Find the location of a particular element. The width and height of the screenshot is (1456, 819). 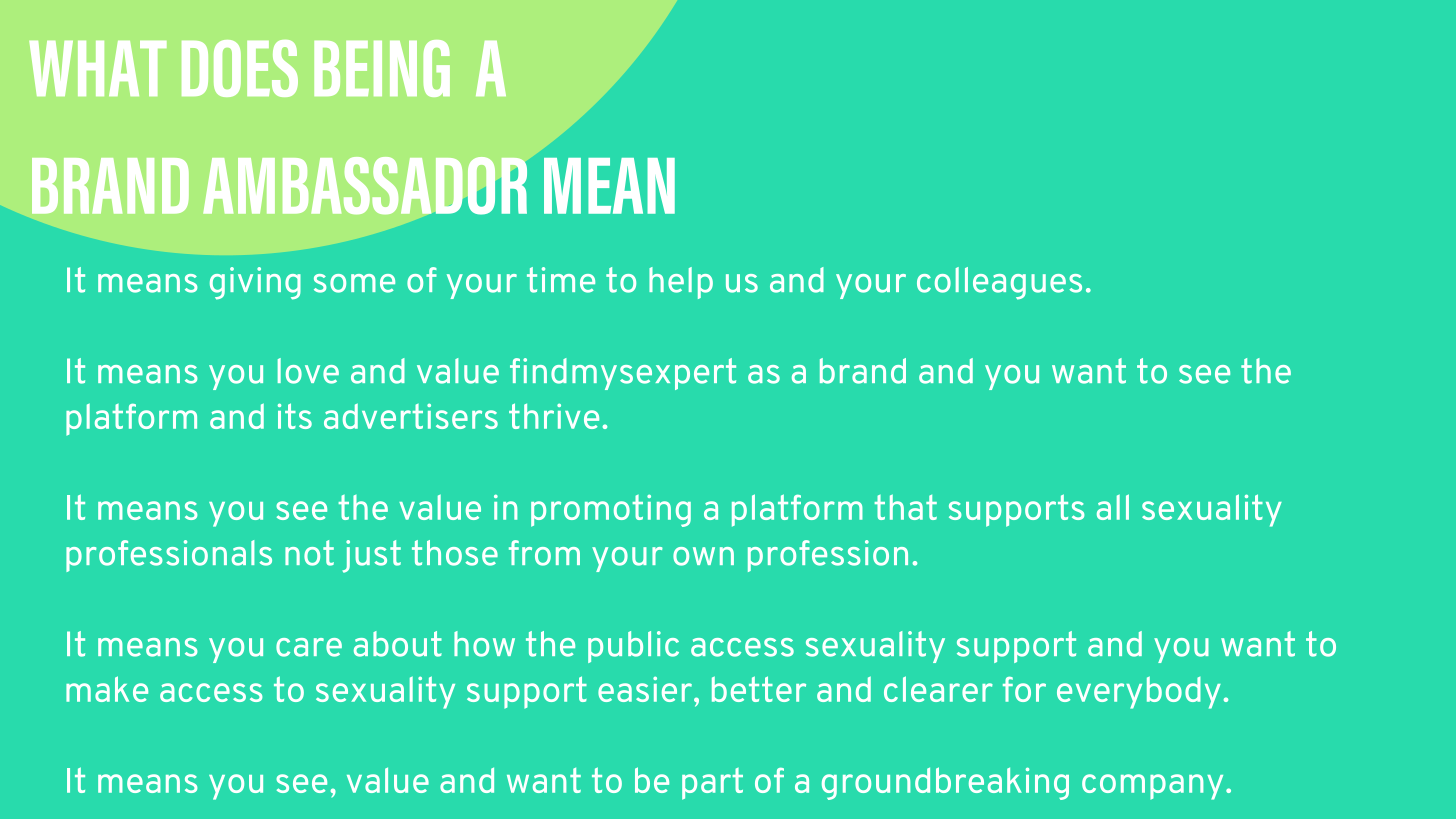

clearer is located at coordinates (938, 689).
